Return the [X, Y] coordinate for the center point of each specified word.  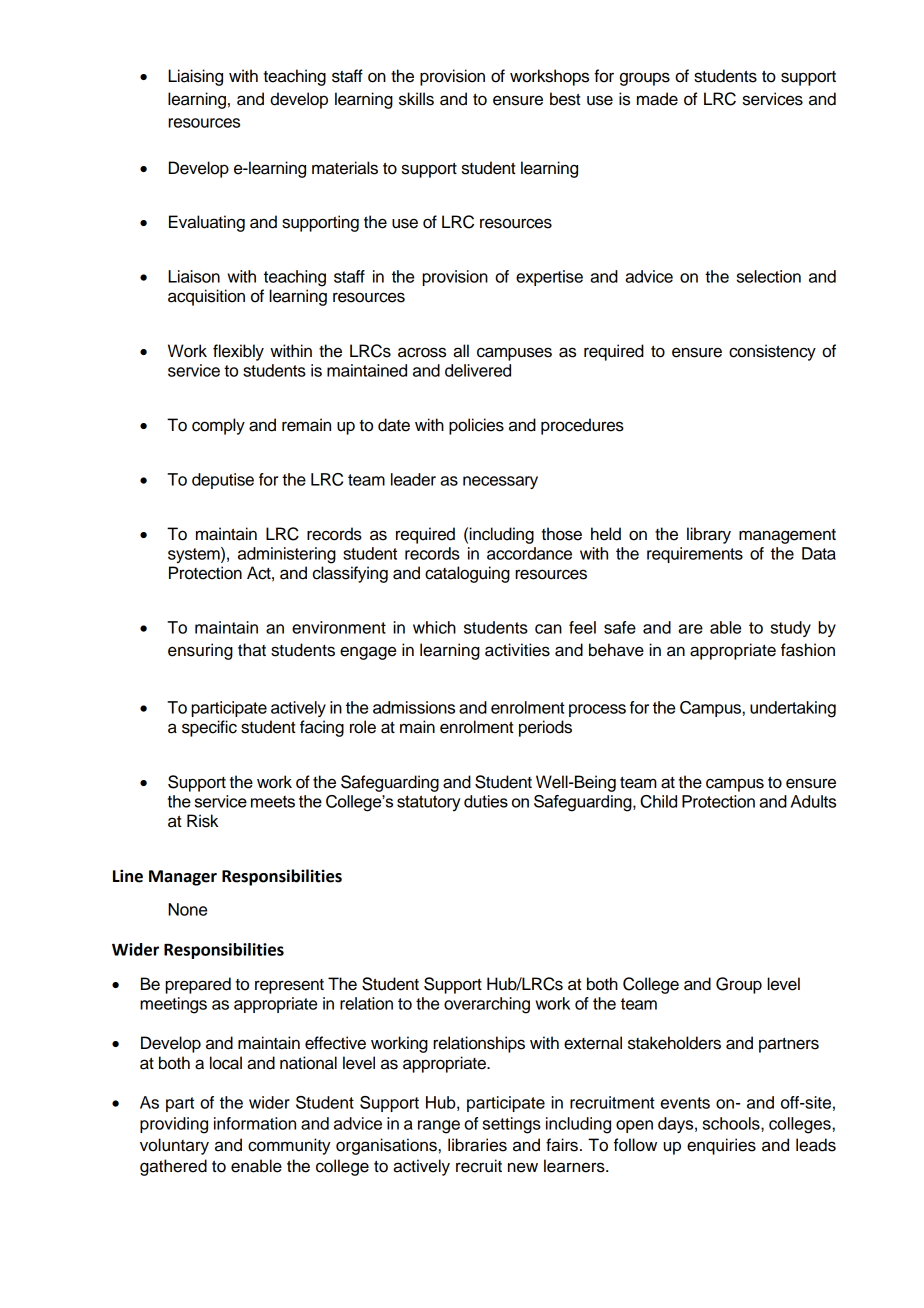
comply [218, 426]
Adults [813, 801]
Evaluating [207, 223]
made [657, 99]
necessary [500, 482]
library [709, 535]
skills [416, 99]
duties [486, 801]
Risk [202, 821]
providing [174, 1125]
